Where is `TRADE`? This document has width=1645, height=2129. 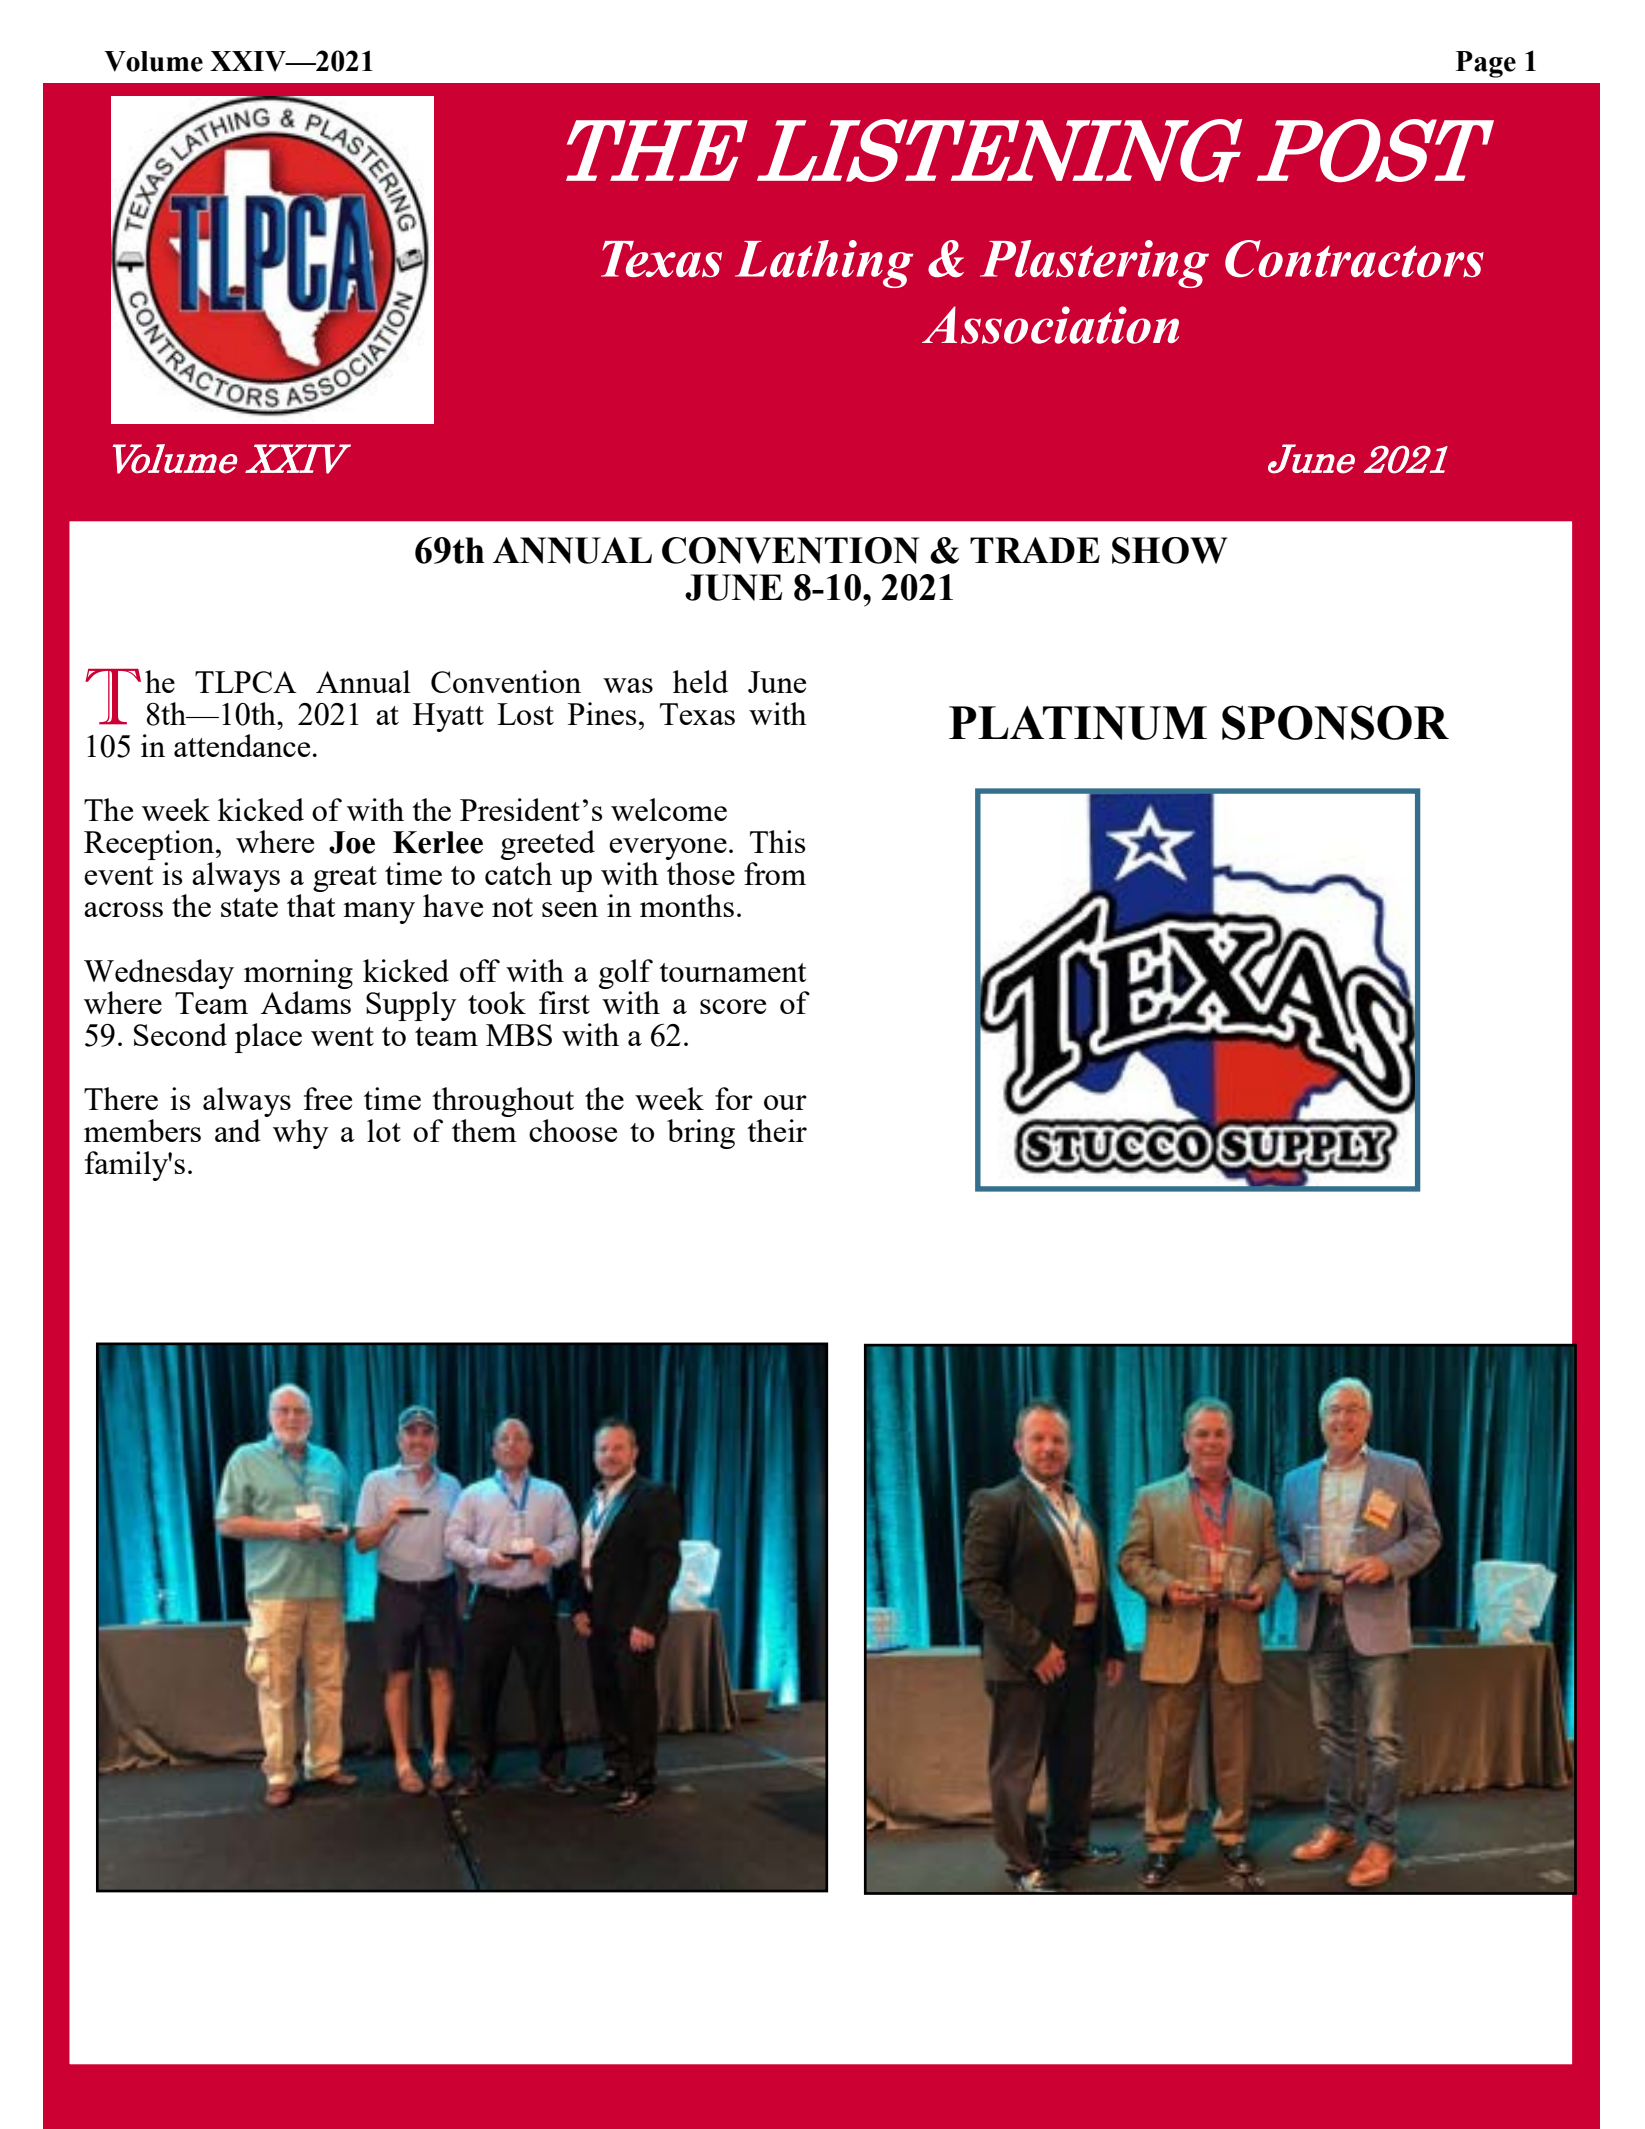 TRADE is located at coordinates (1035, 550).
